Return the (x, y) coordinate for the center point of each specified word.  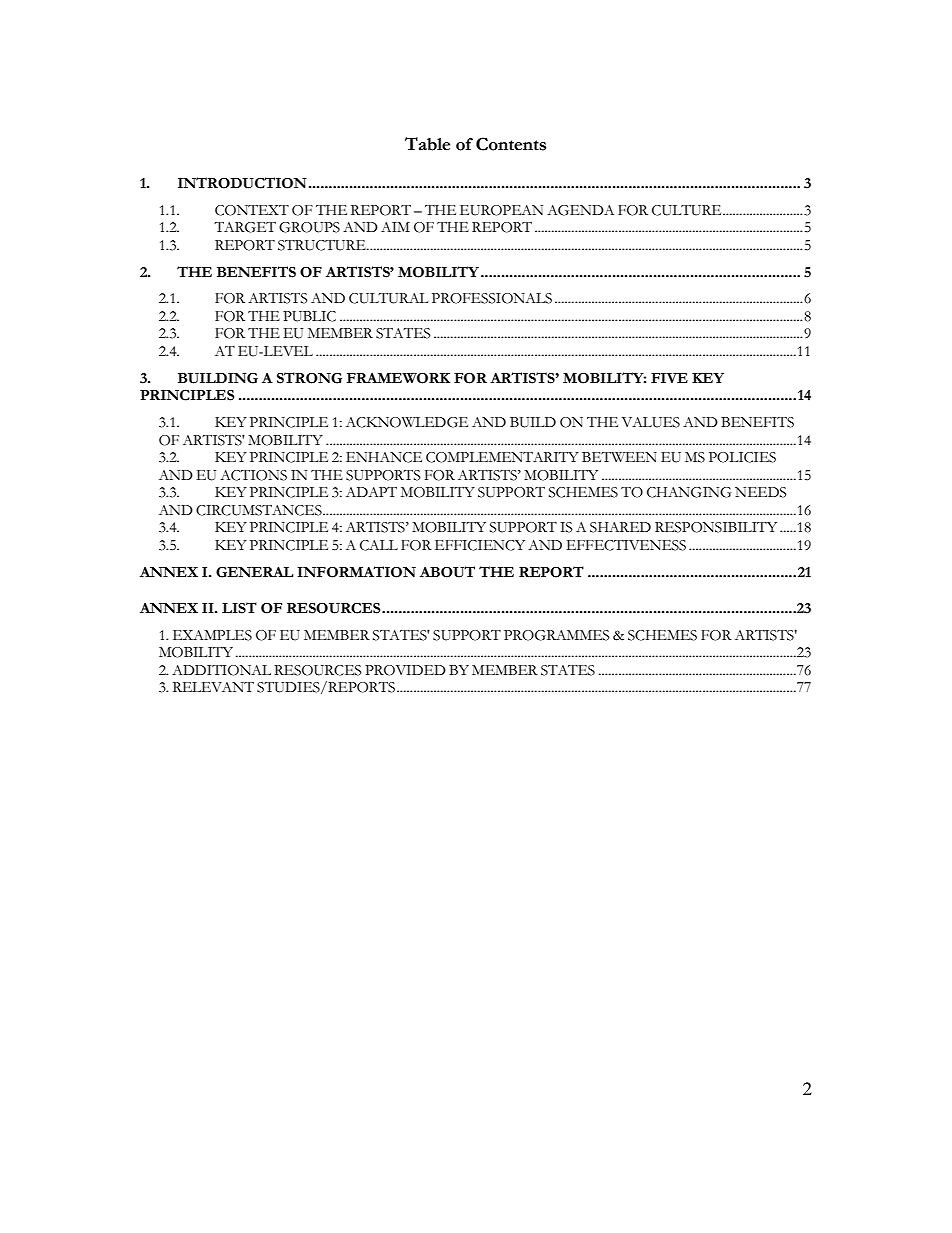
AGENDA (580, 210)
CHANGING (689, 492)
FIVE (669, 378)
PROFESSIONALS (492, 298)
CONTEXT (252, 210)
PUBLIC (309, 316)
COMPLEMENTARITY (502, 457)
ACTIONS (253, 475)
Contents (511, 144)
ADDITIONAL (221, 670)
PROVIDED (405, 670)
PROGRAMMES (557, 635)
